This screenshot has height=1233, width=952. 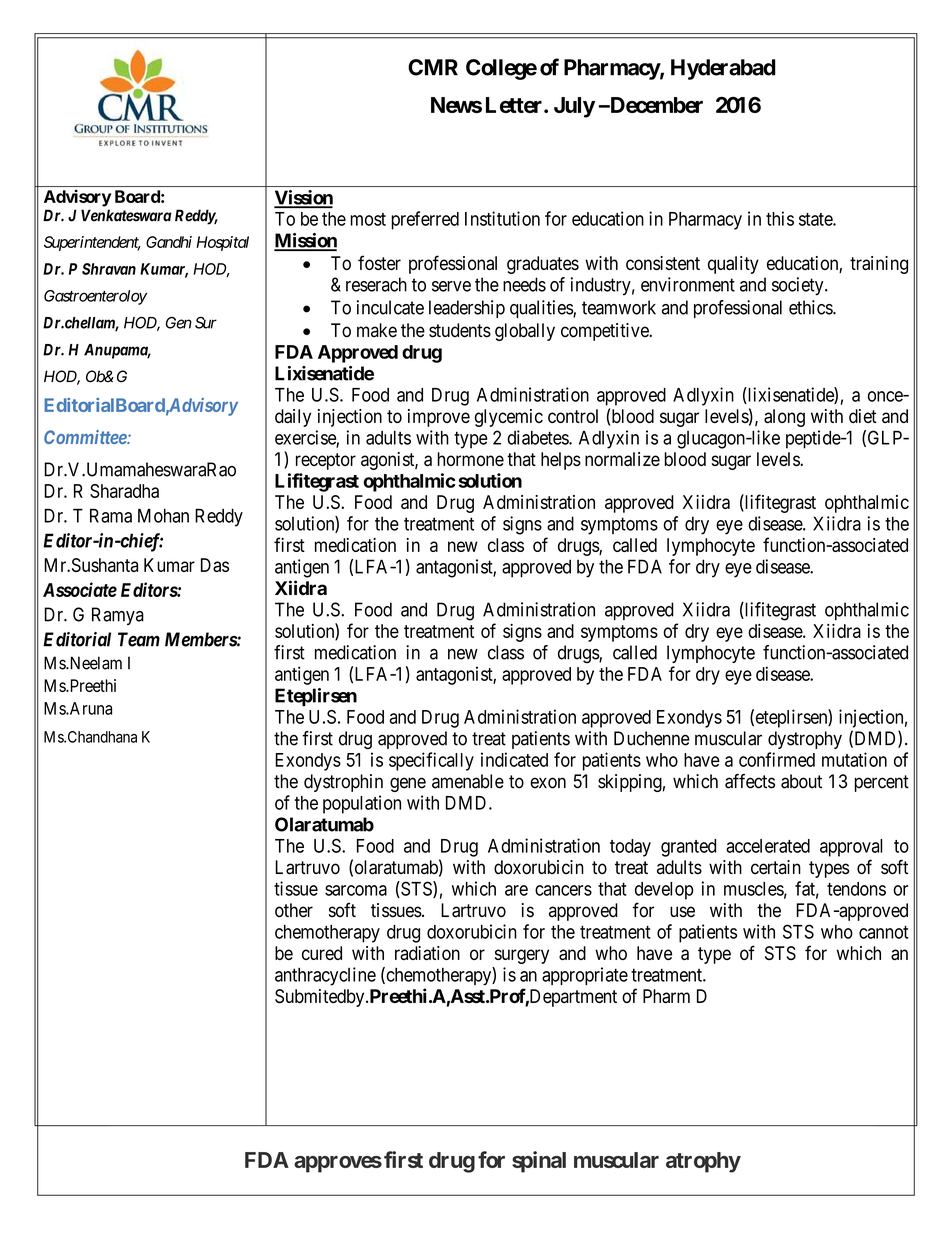 What do you see at coordinates (322, 953) in the screenshot?
I see `cured` at bounding box center [322, 953].
